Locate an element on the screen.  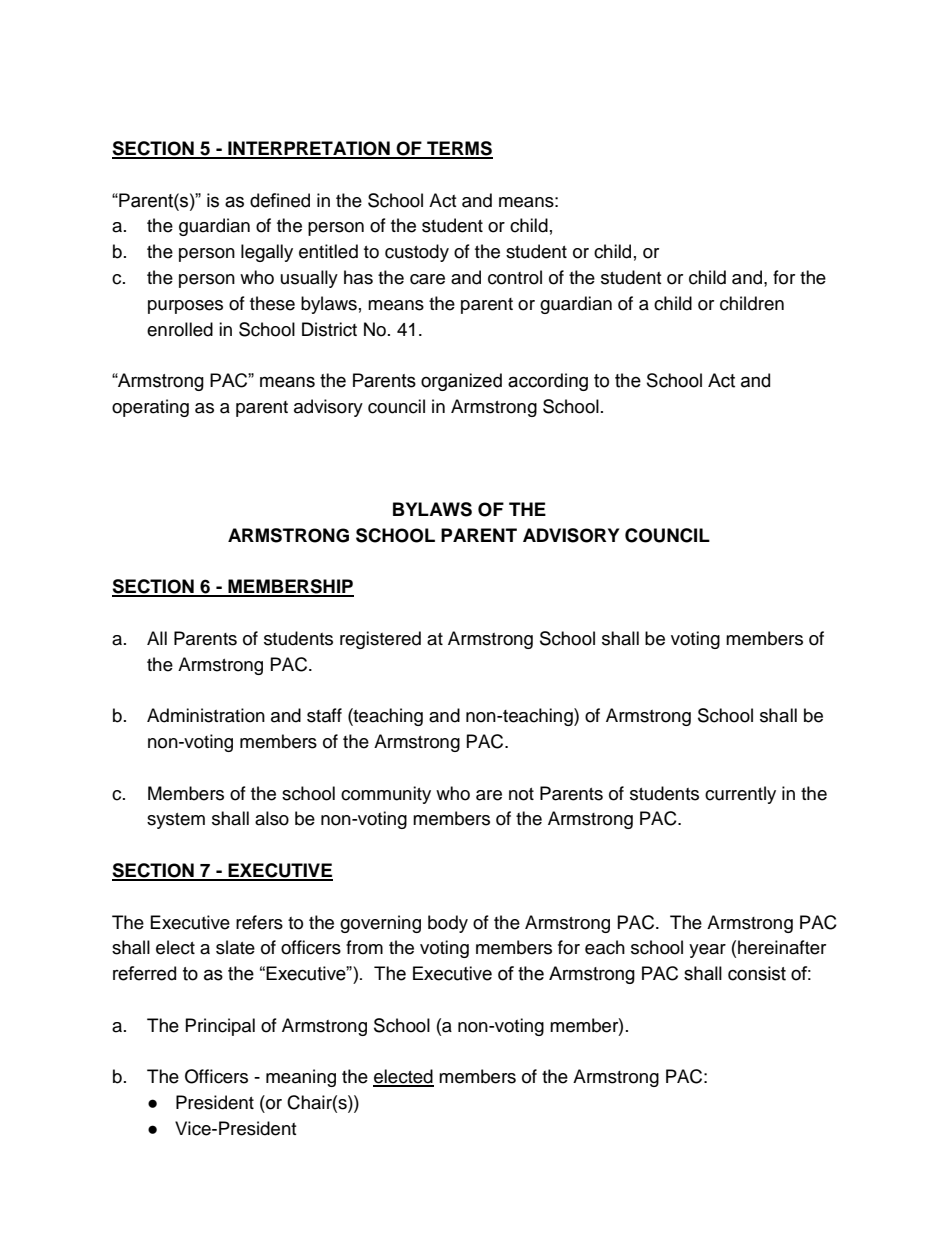
Administration is located at coordinates (206, 715).
